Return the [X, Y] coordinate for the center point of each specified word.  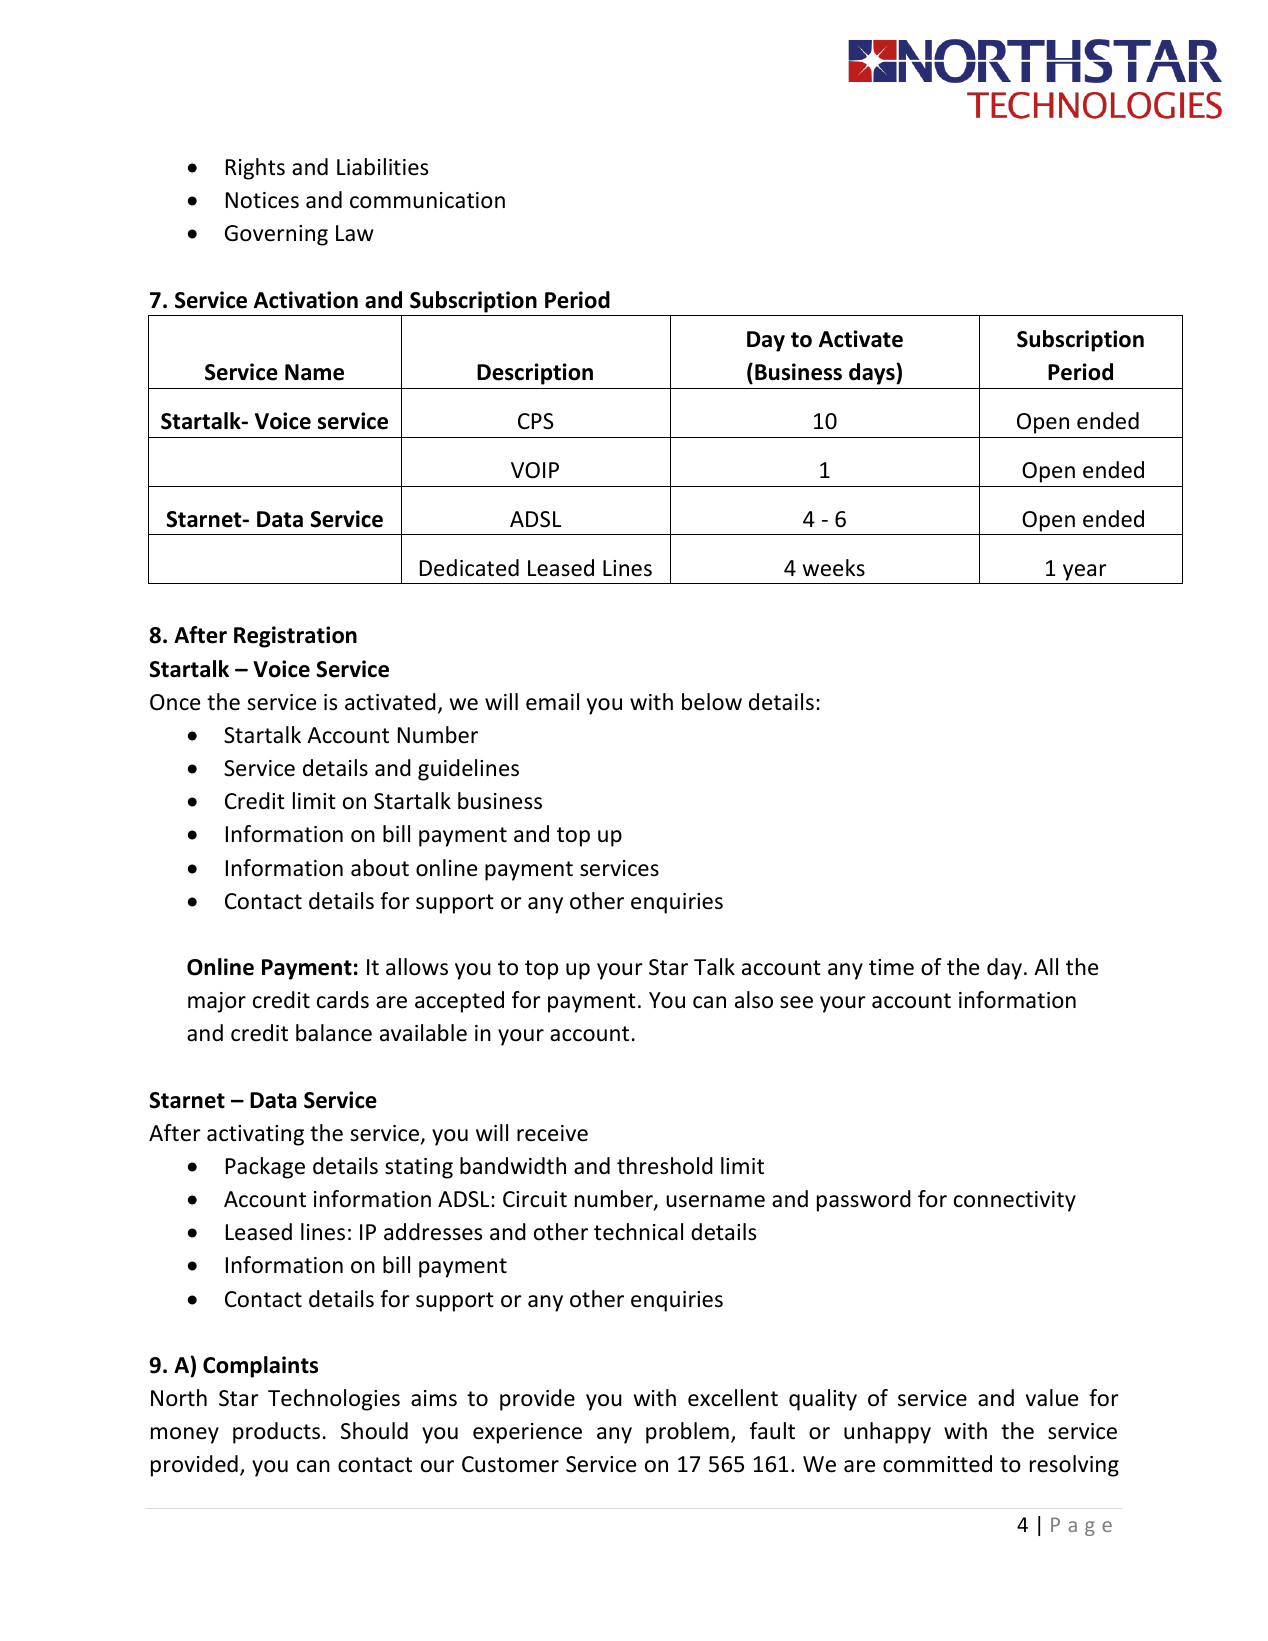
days [873, 374]
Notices [262, 200]
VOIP [535, 470]
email [552, 702]
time [891, 967]
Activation [306, 300]
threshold [665, 1166]
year [1085, 574]
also [754, 1000]
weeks [834, 568]
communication [427, 200]
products [276, 1433]
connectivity [1015, 1201]
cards [343, 1000]
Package [265, 1168]
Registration [295, 637]
